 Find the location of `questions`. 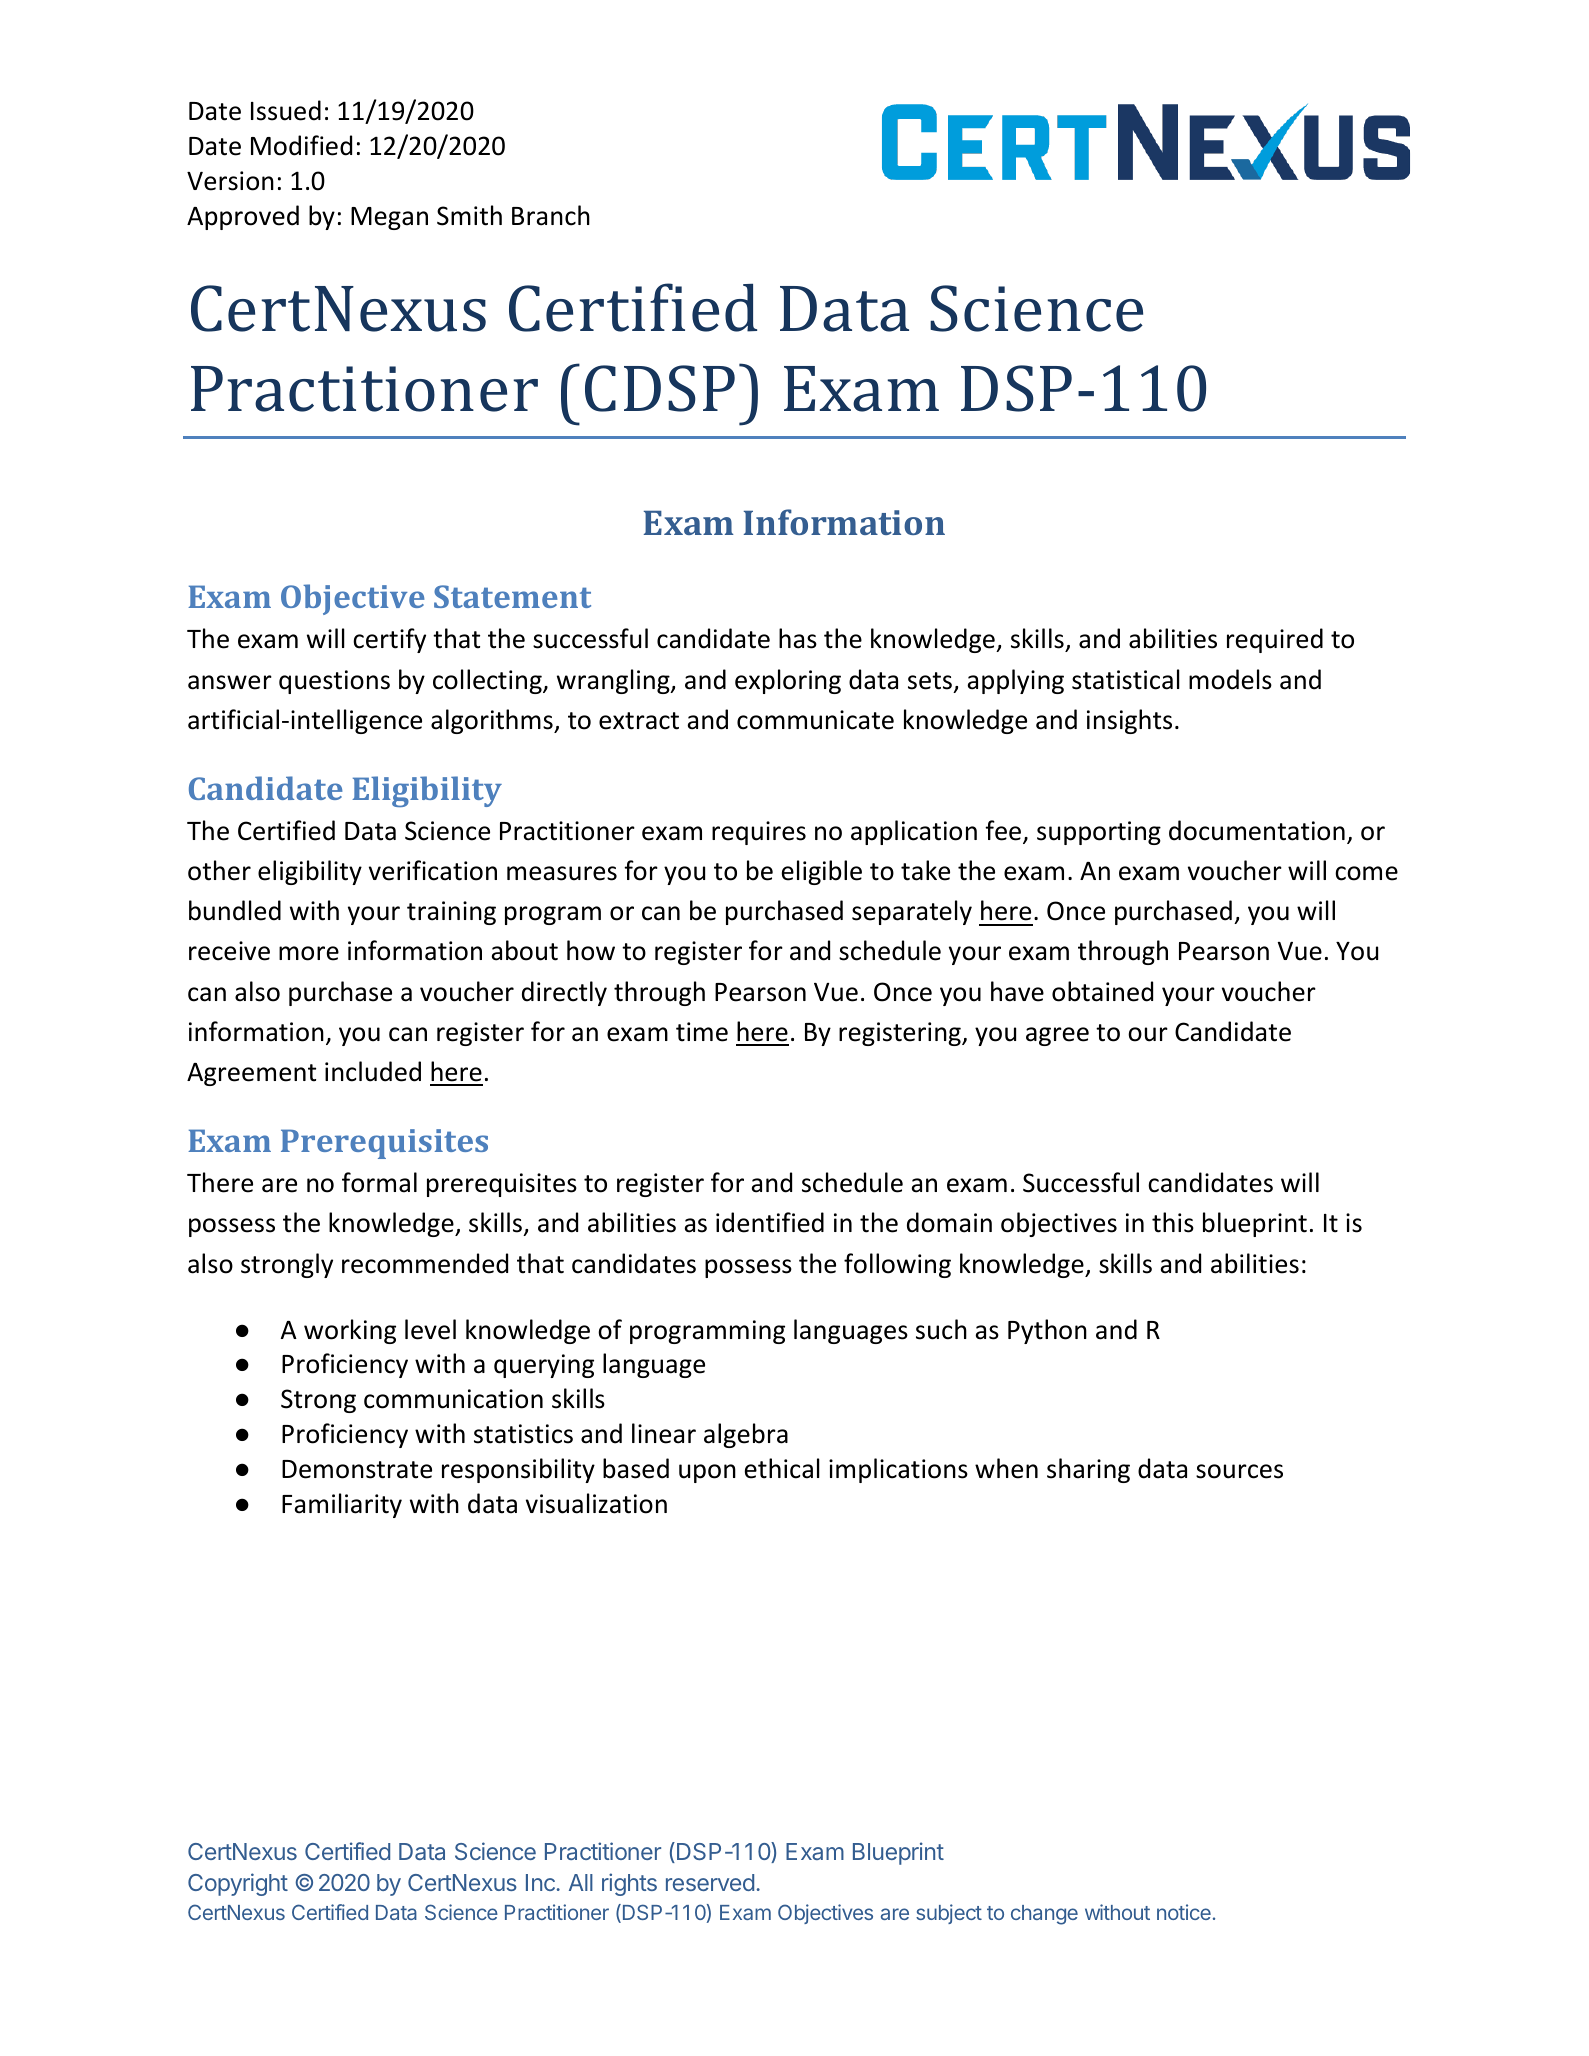

questions is located at coordinates (334, 682).
